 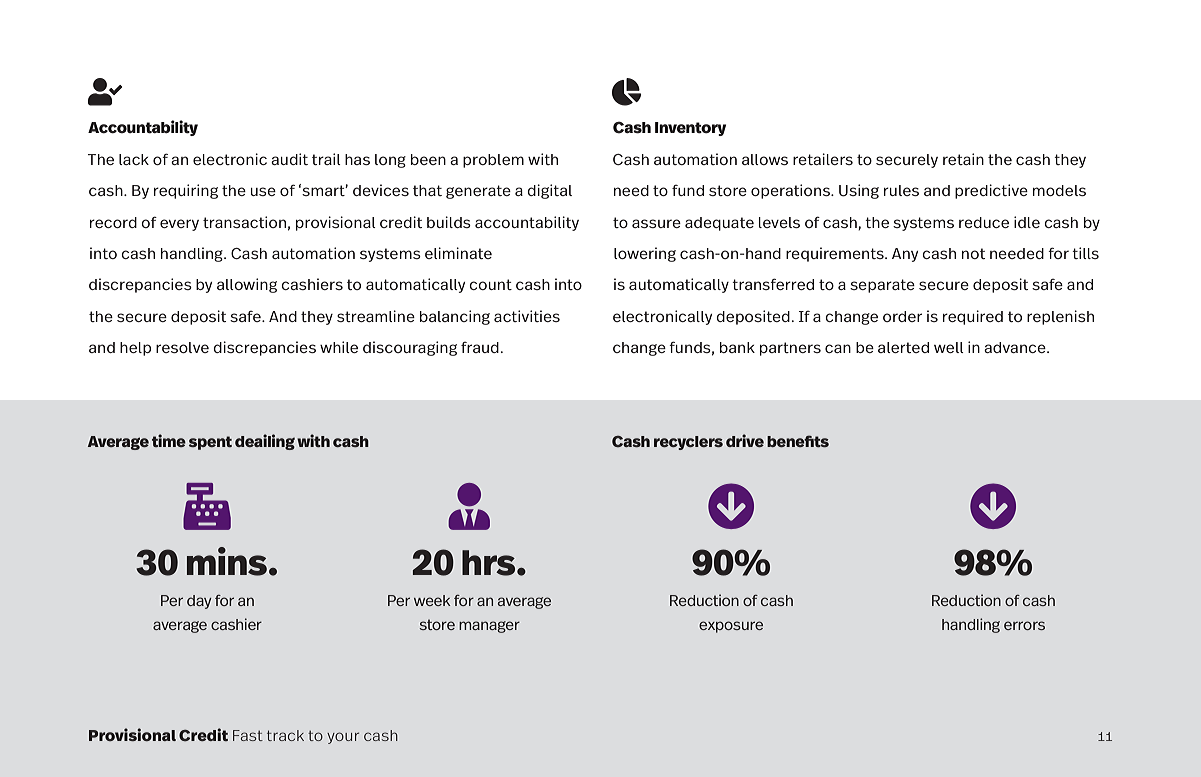 What do you see at coordinates (227, 561) in the screenshot?
I see `mins` at bounding box center [227, 561].
